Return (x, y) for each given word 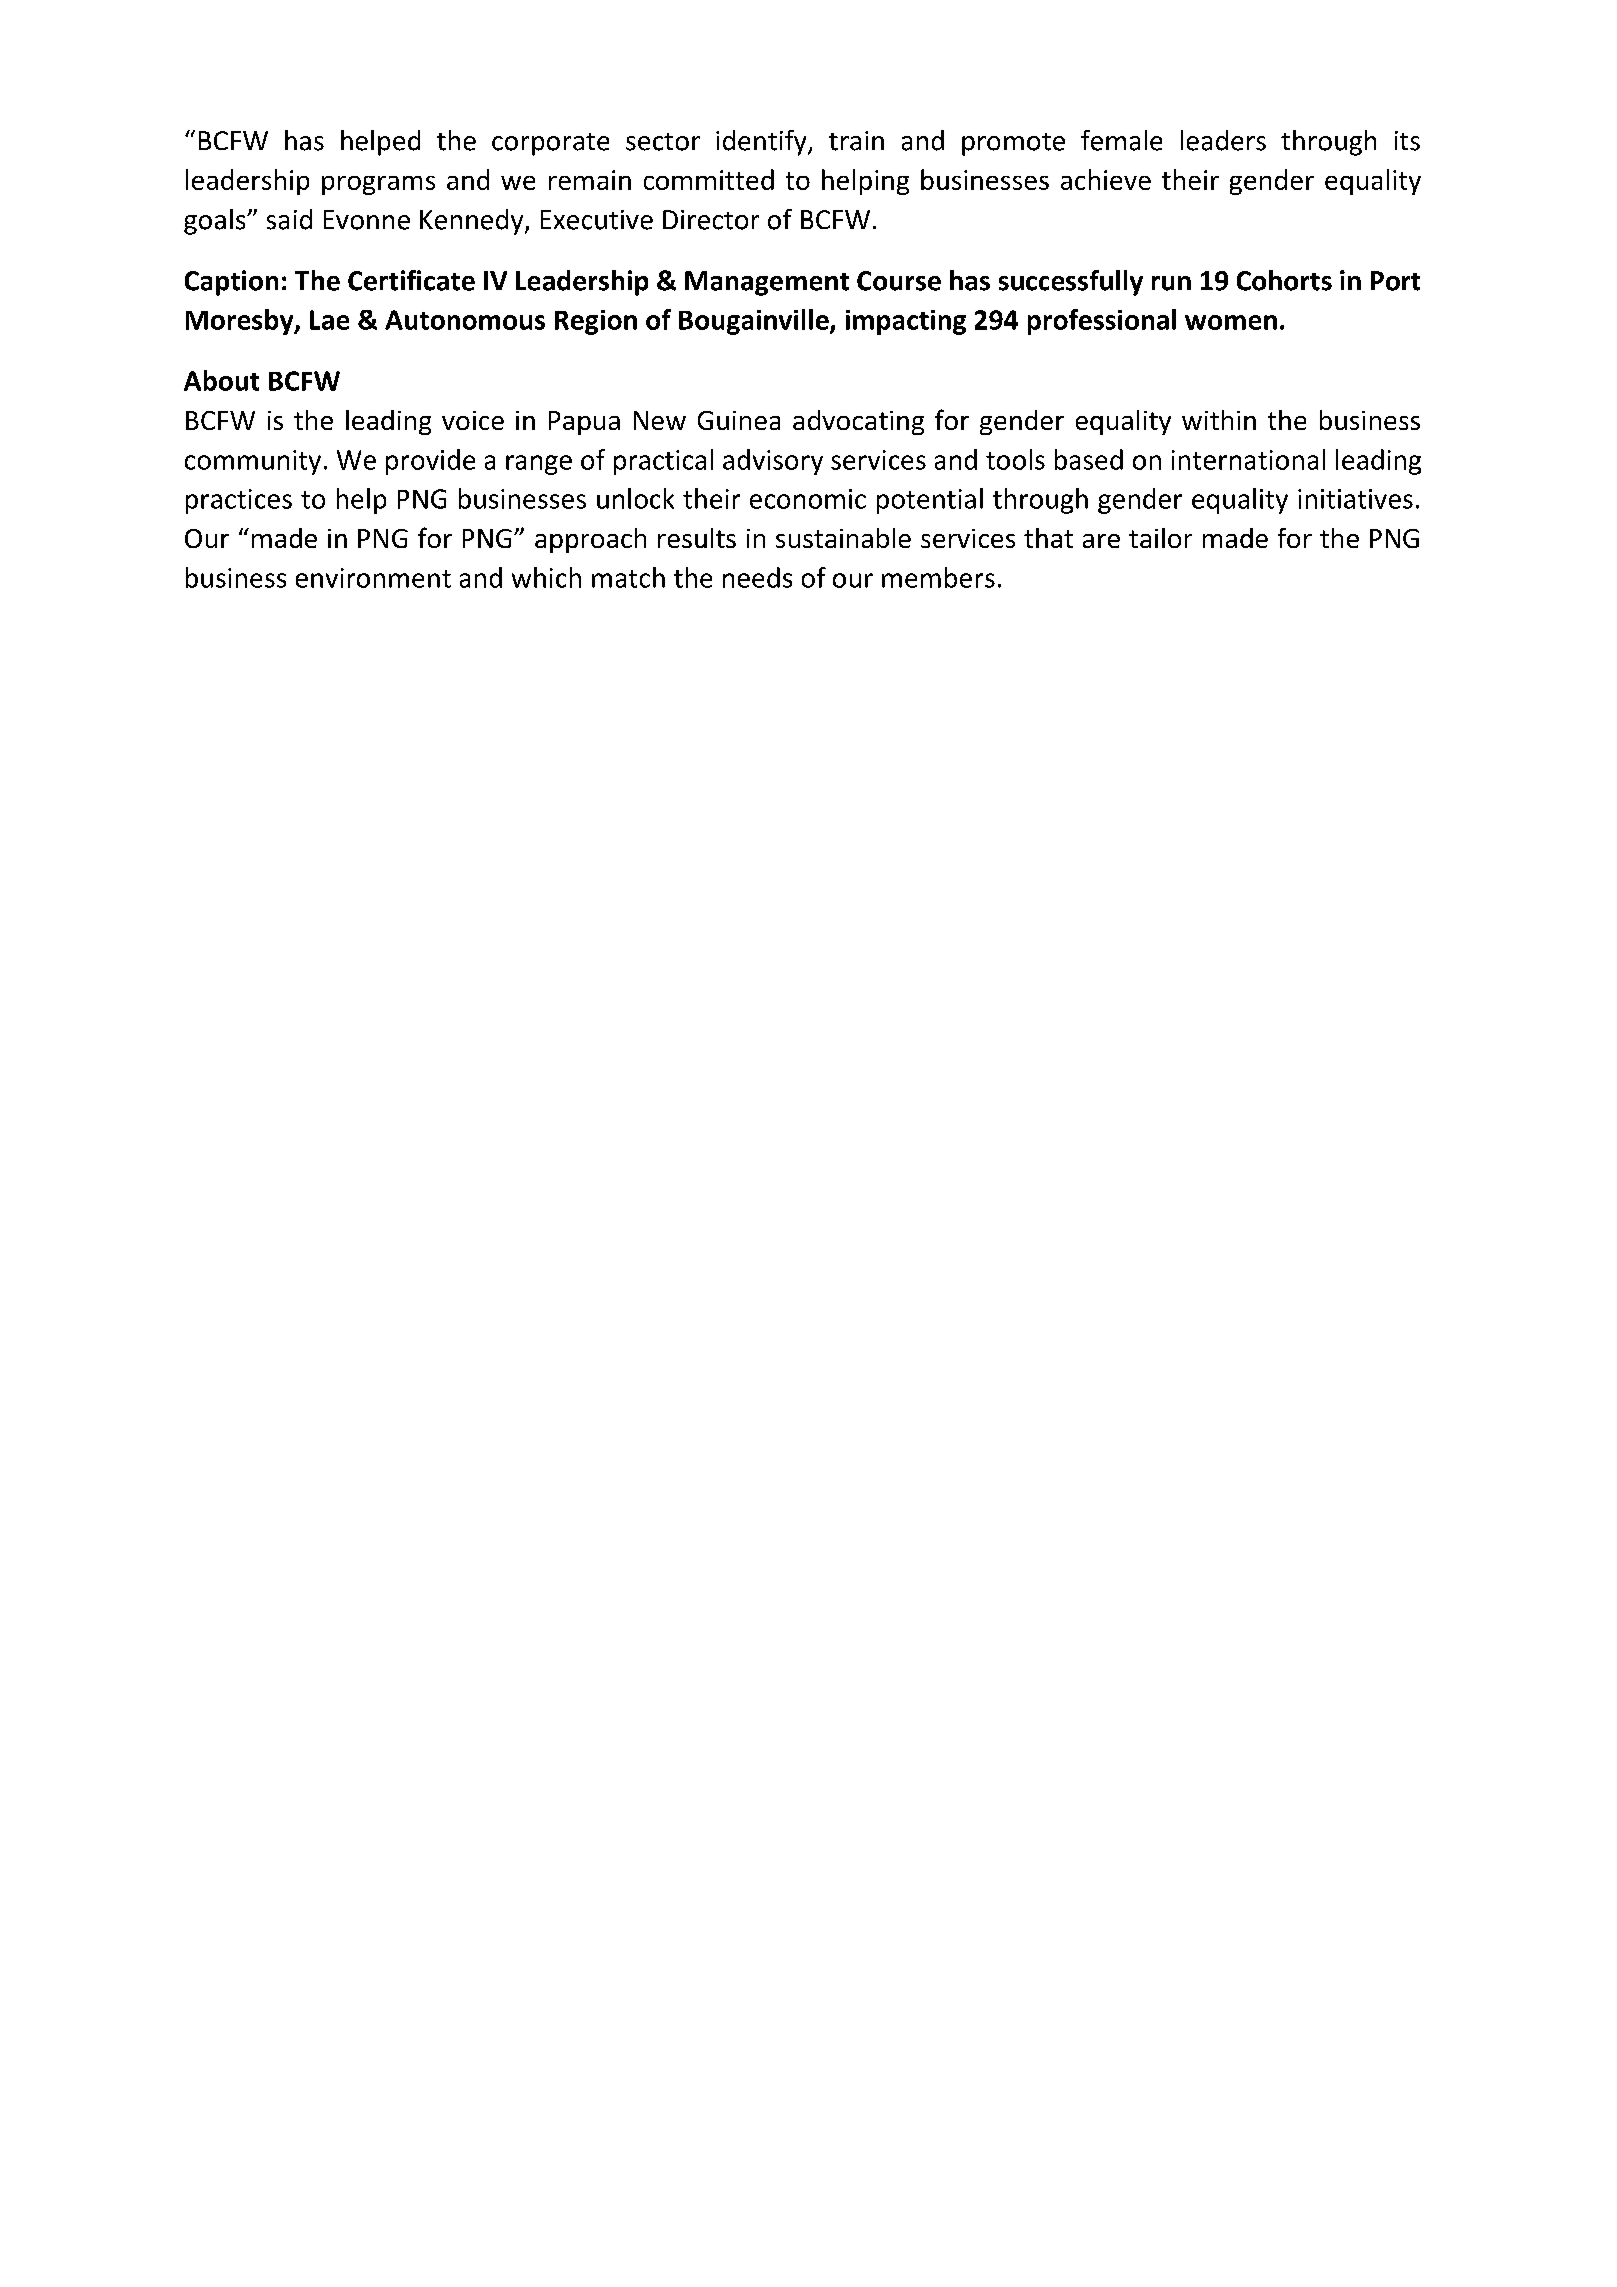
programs (378, 185)
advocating (858, 422)
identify (762, 143)
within (1219, 420)
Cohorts (1284, 280)
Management (767, 283)
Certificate (411, 280)
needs (757, 577)
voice (473, 420)
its (1407, 141)
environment (373, 578)
